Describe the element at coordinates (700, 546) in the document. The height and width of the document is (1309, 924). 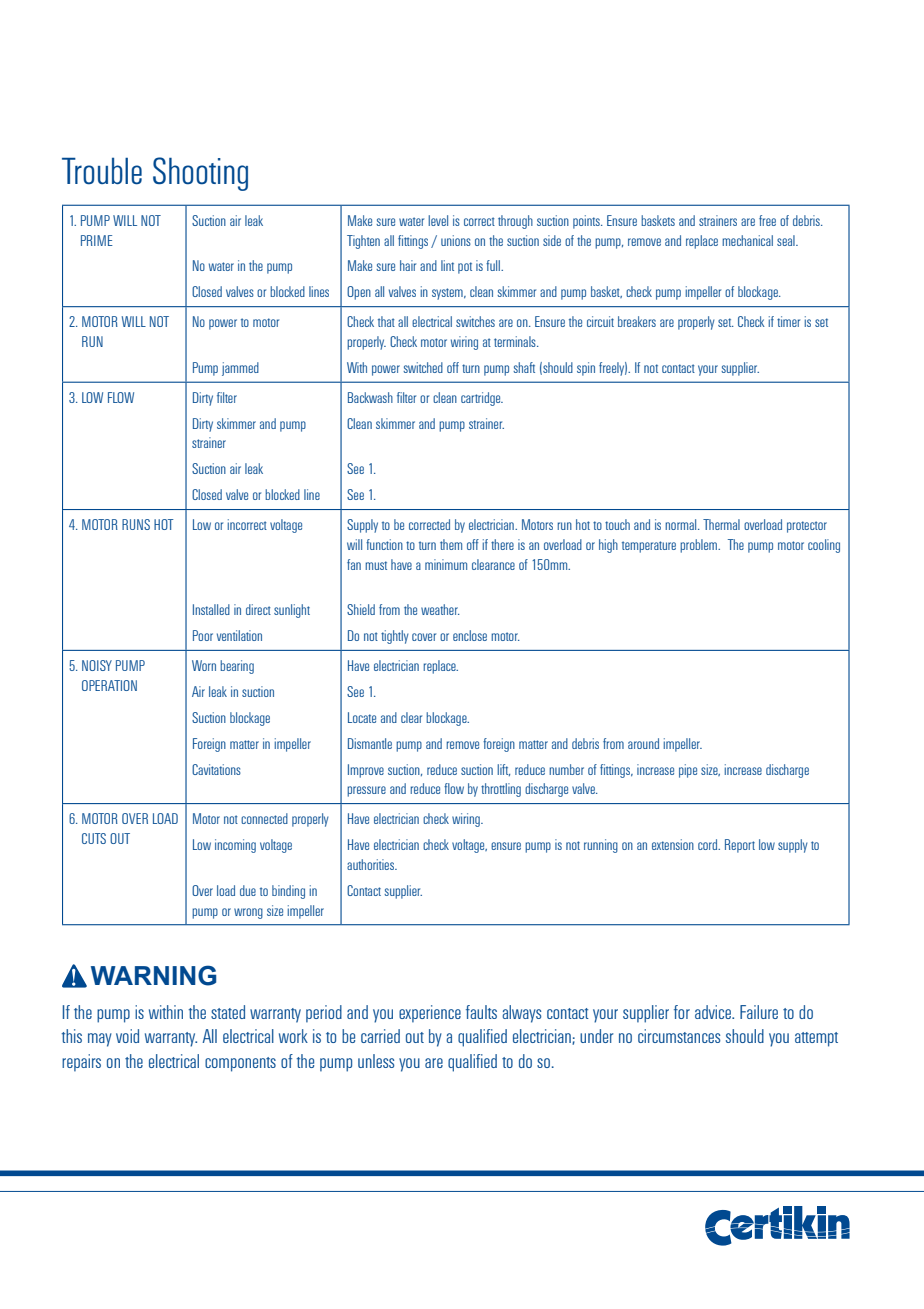
I see `problem` at that location.
